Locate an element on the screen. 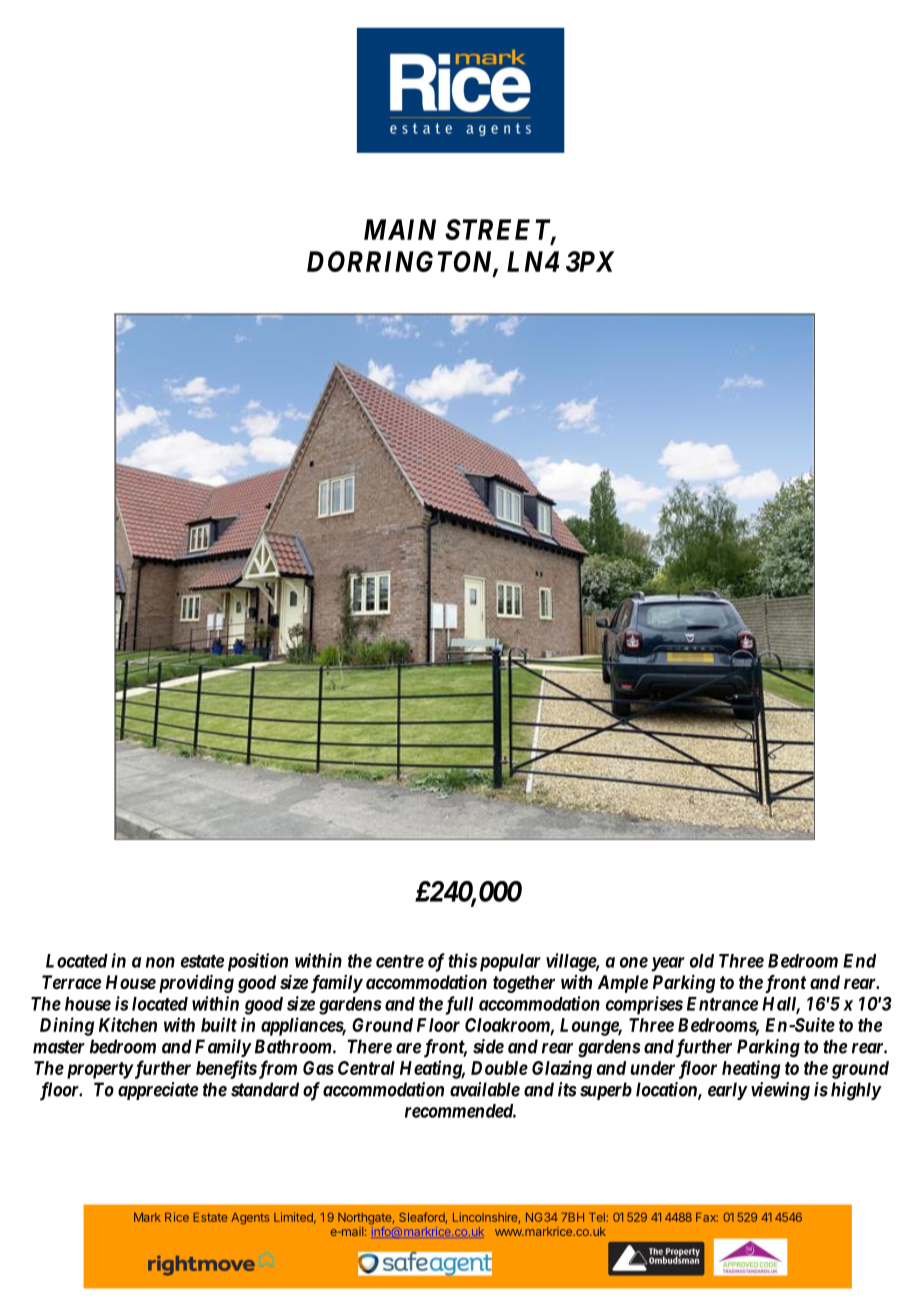 The height and width of the screenshot is (1308, 924). old is located at coordinates (702, 961).
